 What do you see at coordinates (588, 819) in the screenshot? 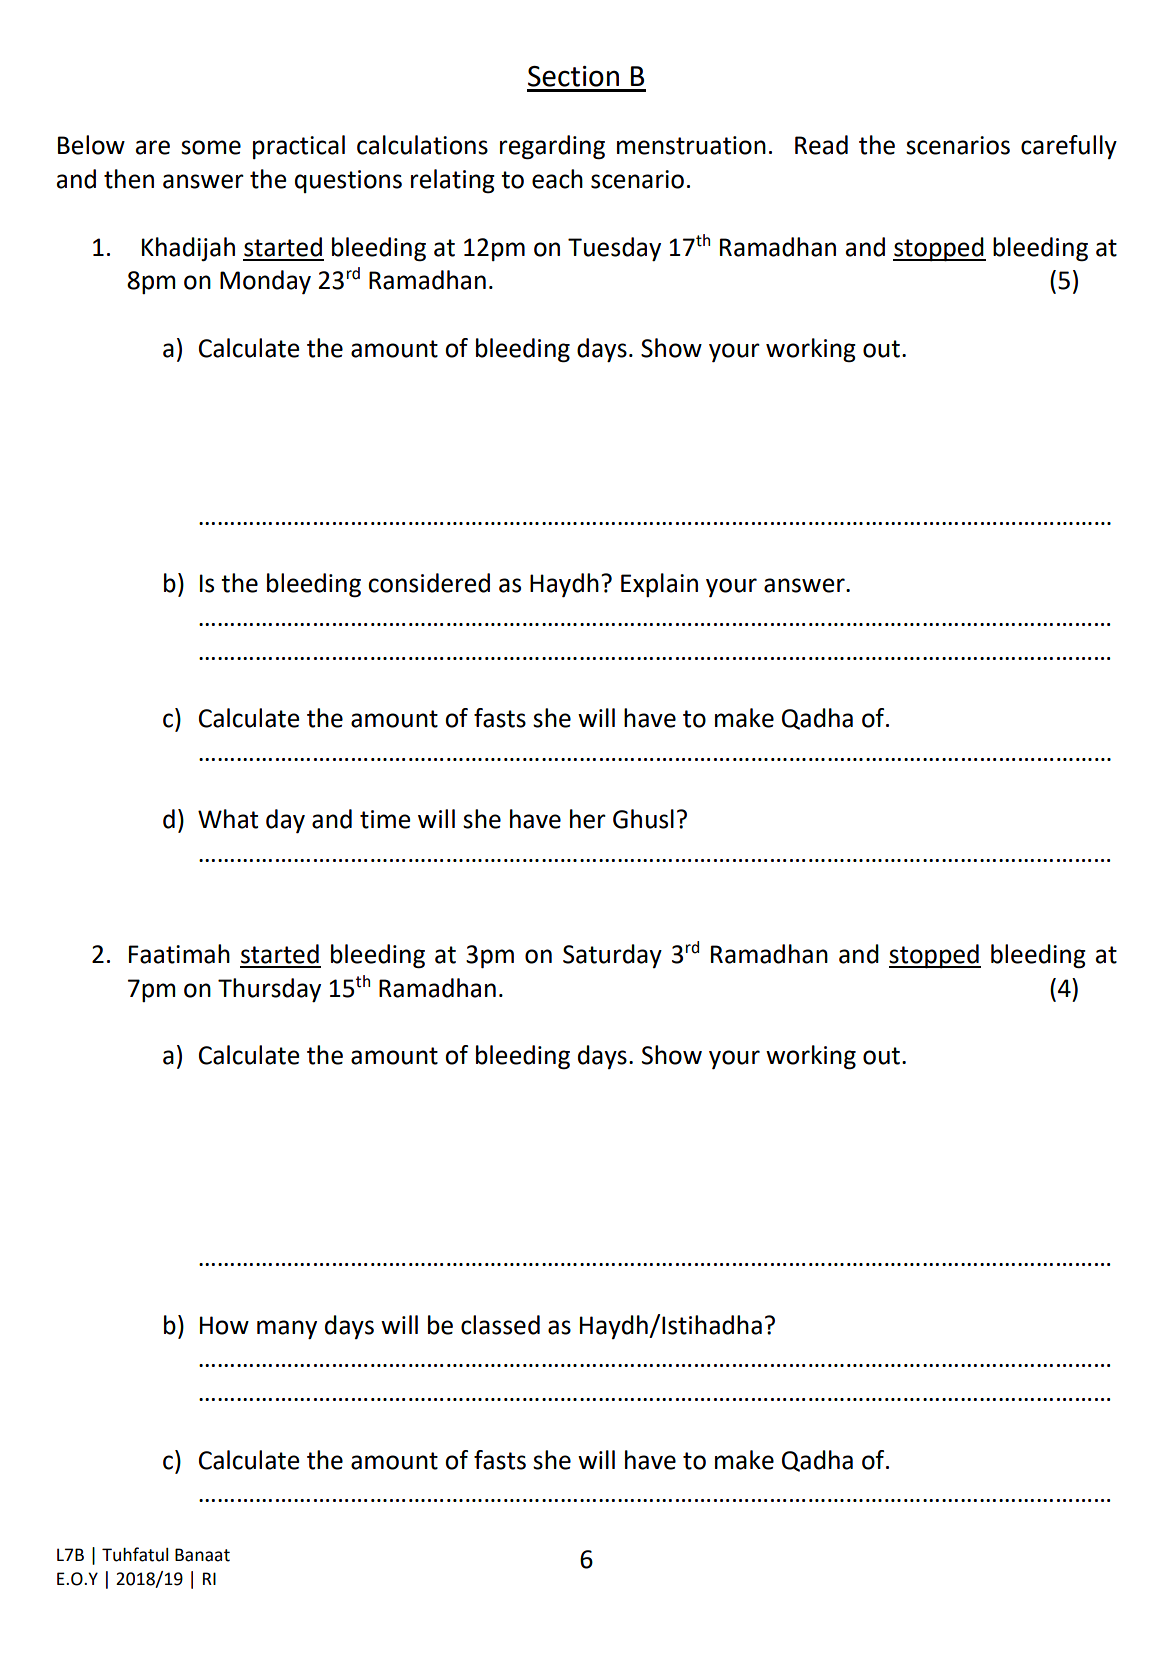
I see `her` at bounding box center [588, 819].
